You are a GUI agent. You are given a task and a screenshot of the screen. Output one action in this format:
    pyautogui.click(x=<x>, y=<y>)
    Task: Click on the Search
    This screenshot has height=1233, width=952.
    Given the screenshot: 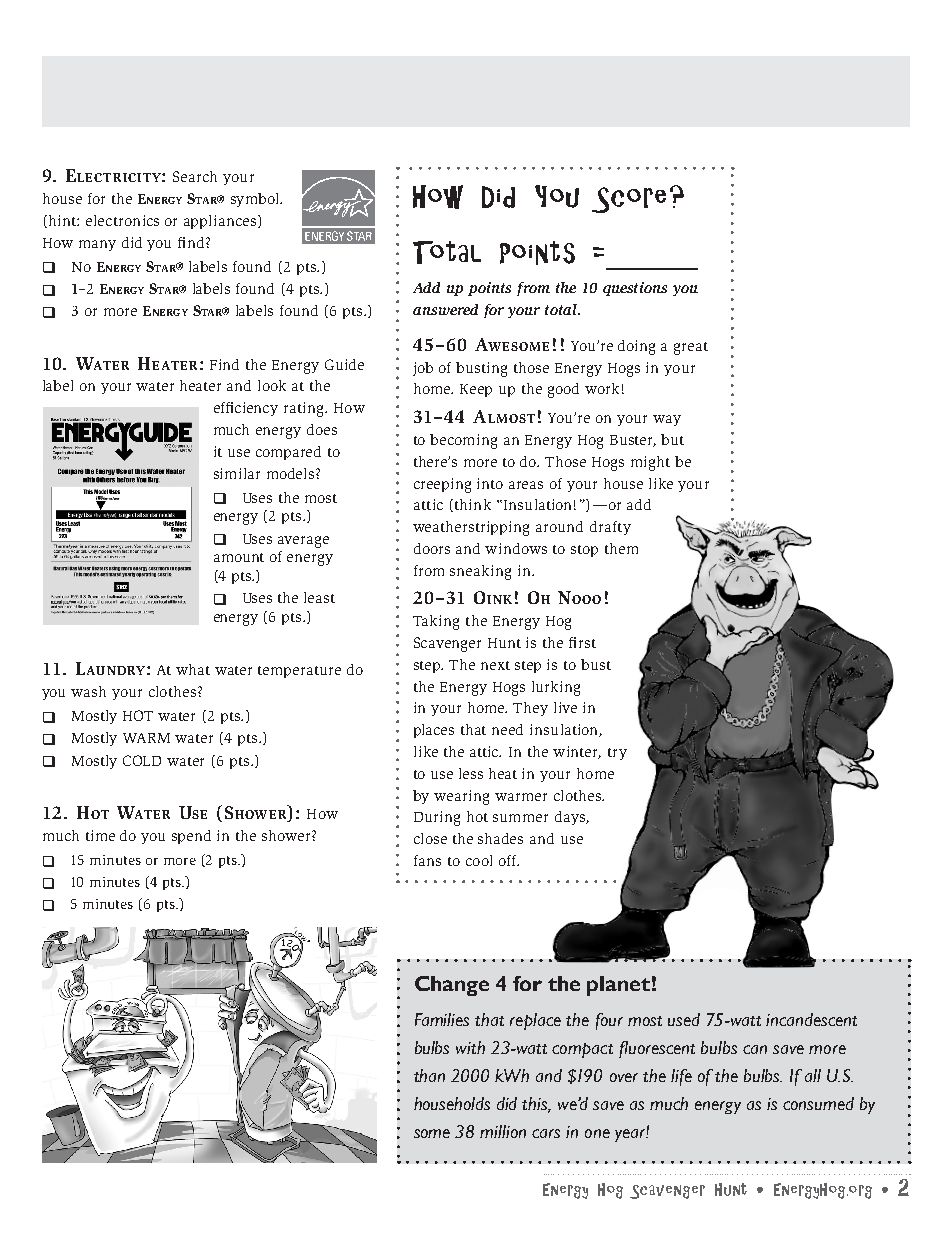 What is the action you would take?
    pyautogui.click(x=195, y=176)
